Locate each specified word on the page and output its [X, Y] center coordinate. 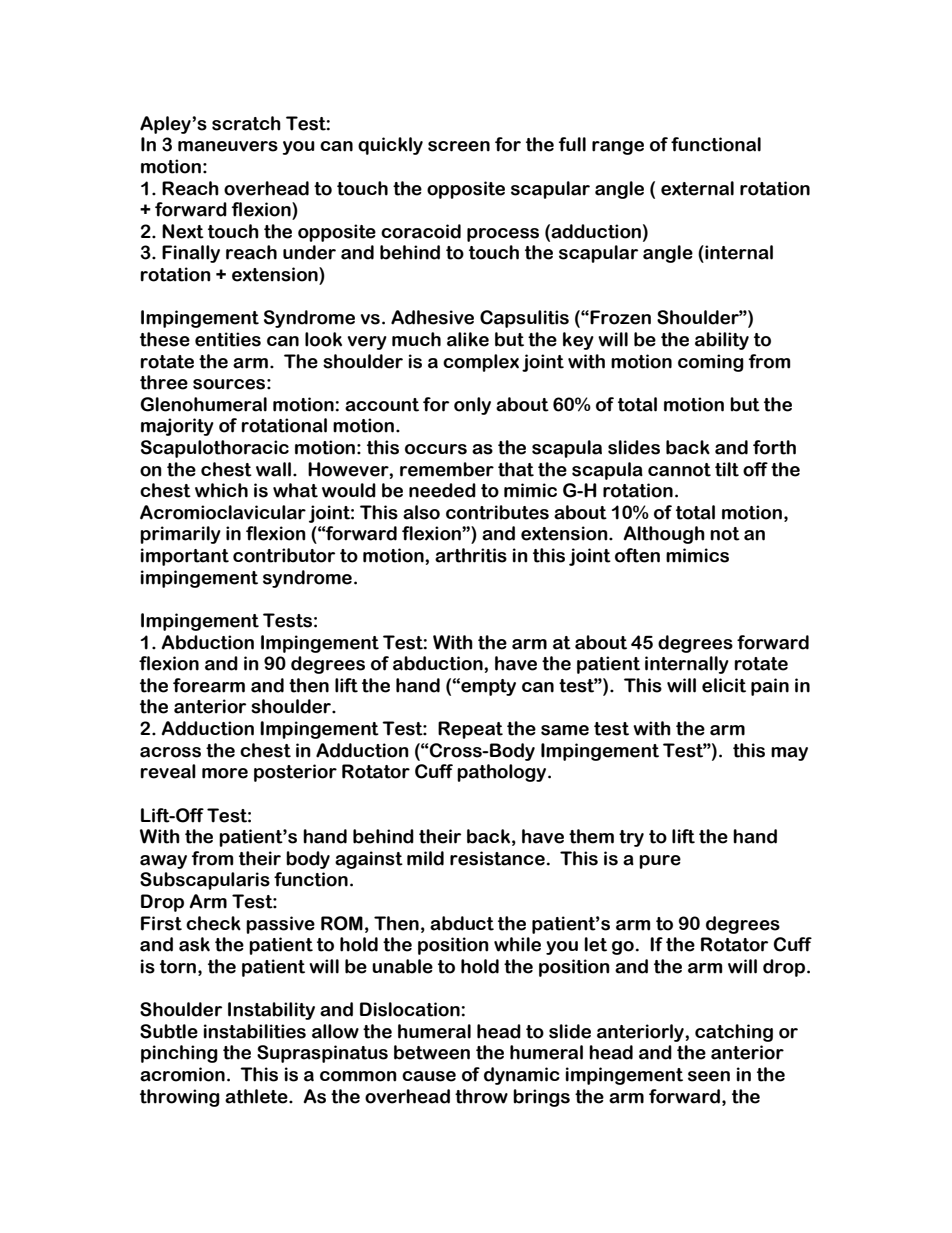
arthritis [471, 555]
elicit [724, 685]
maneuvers [228, 146]
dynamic [522, 1076]
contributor [284, 555]
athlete [257, 1096]
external [697, 188]
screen [459, 146]
